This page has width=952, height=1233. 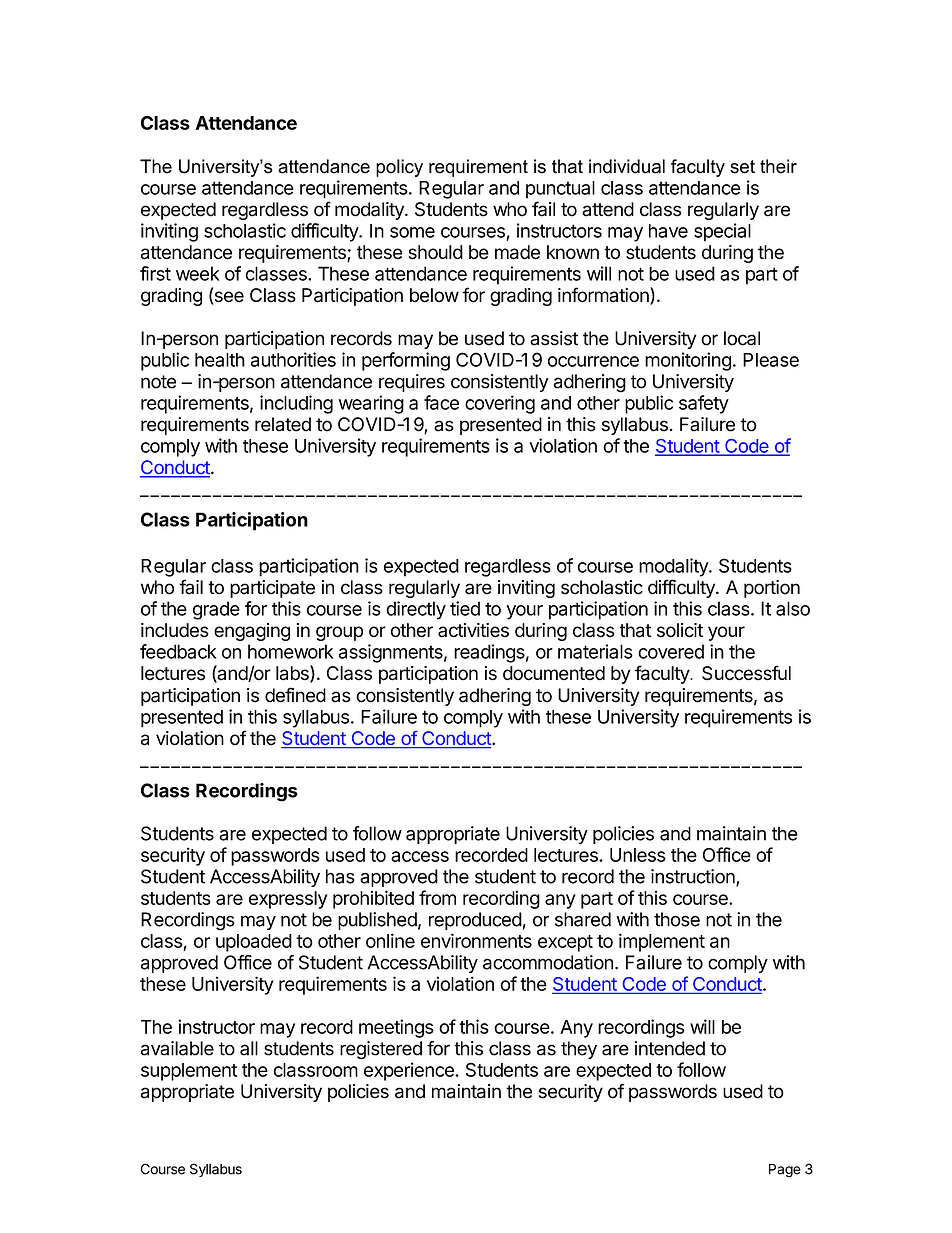 What do you see at coordinates (189, 1072) in the page?
I see `supplement` at bounding box center [189, 1072].
